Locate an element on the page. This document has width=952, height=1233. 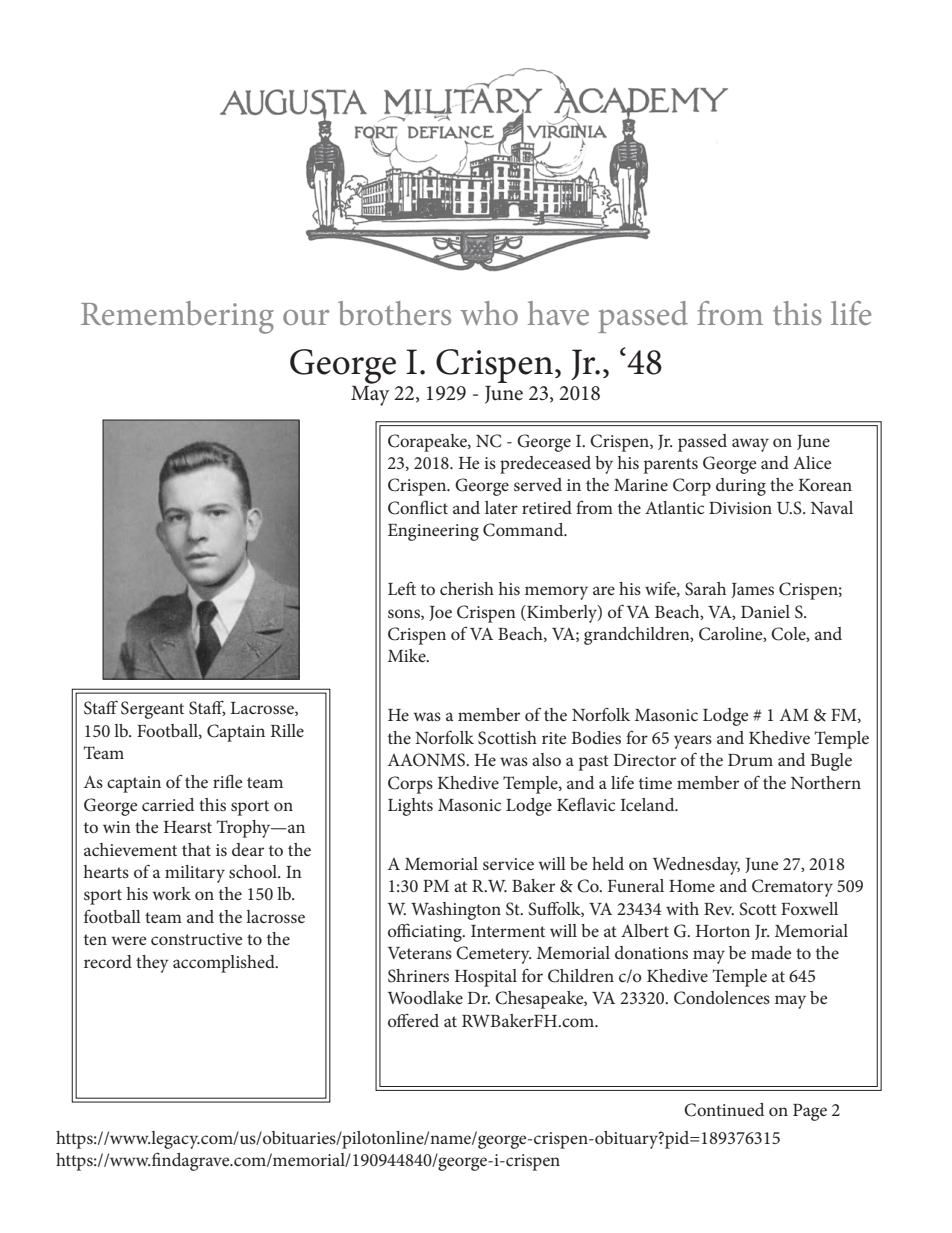
Sergeant is located at coordinates (152, 710).
